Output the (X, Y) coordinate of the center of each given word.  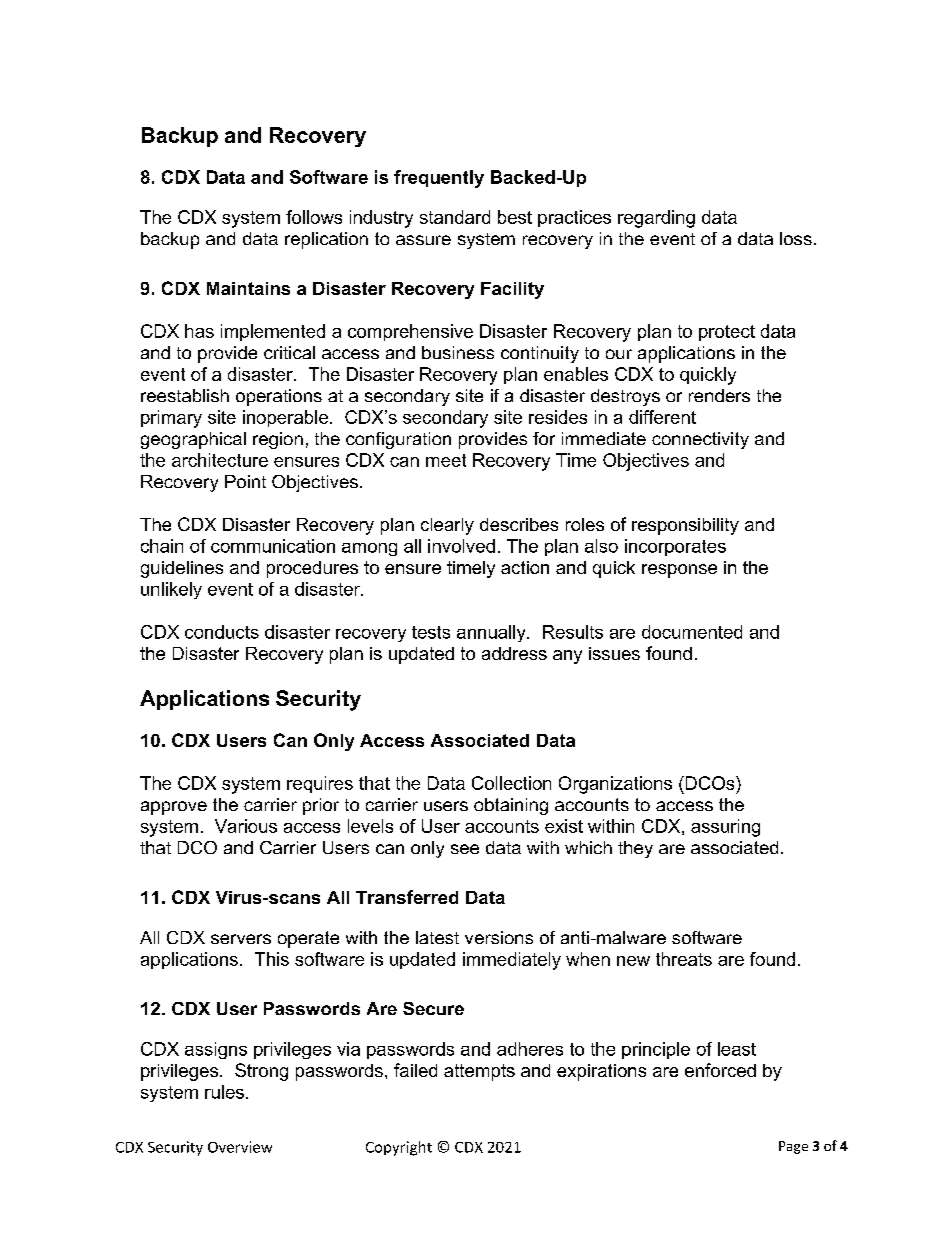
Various (246, 826)
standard (455, 217)
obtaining (511, 806)
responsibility (685, 526)
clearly (447, 526)
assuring (725, 828)
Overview (240, 1147)
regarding (656, 219)
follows (314, 217)
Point (245, 481)
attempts (479, 1072)
